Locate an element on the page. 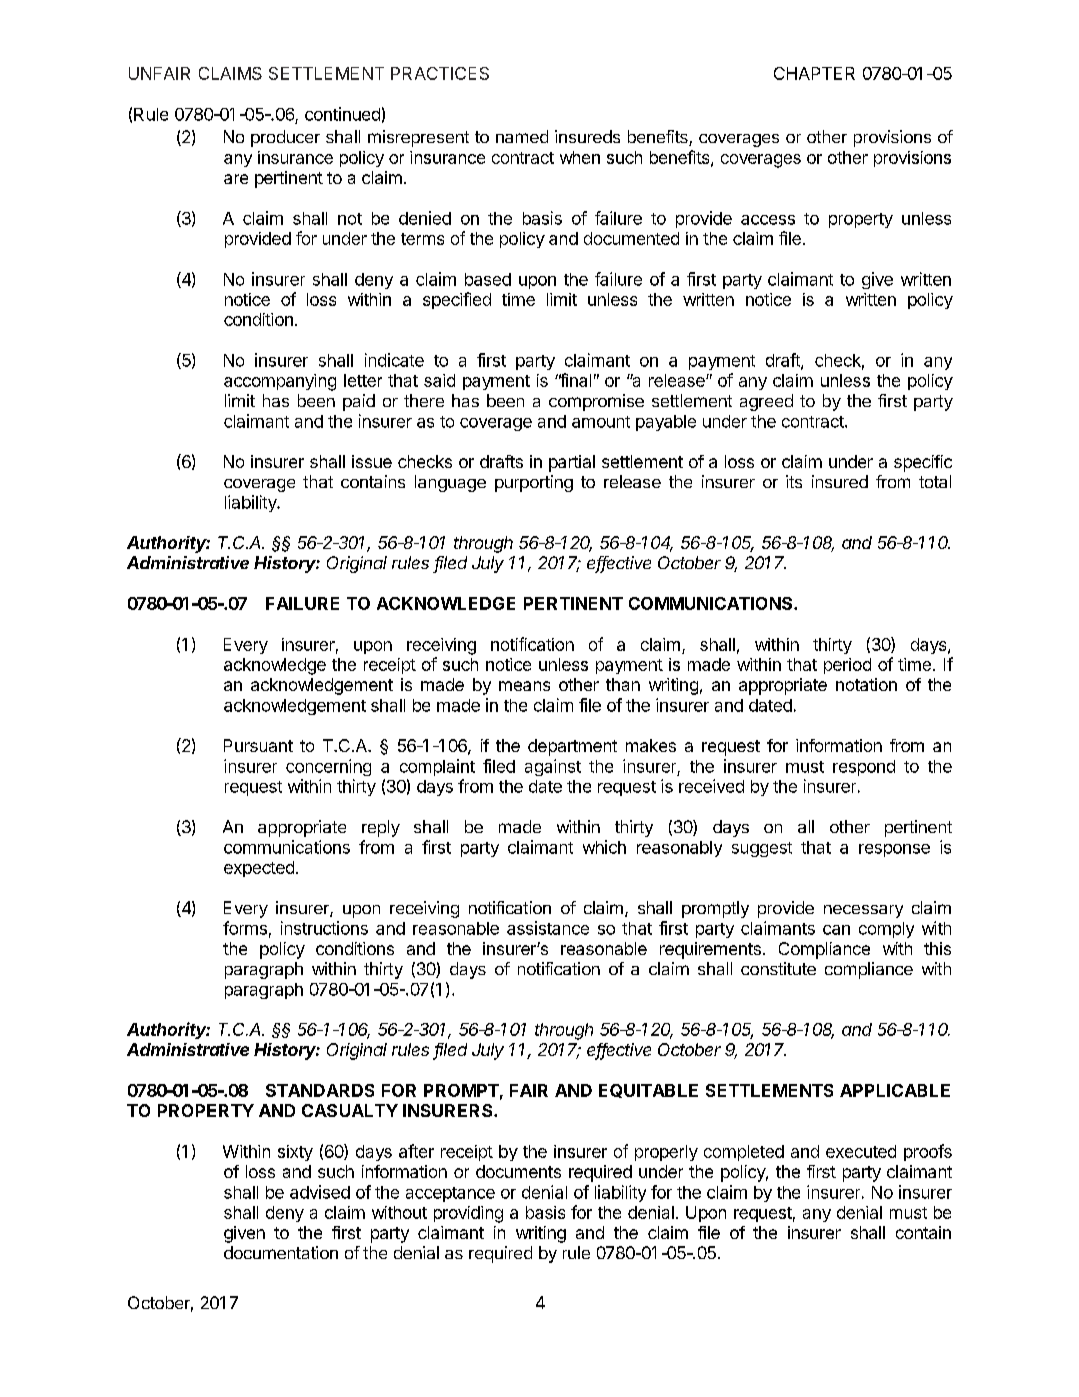  when is located at coordinates (580, 157).
